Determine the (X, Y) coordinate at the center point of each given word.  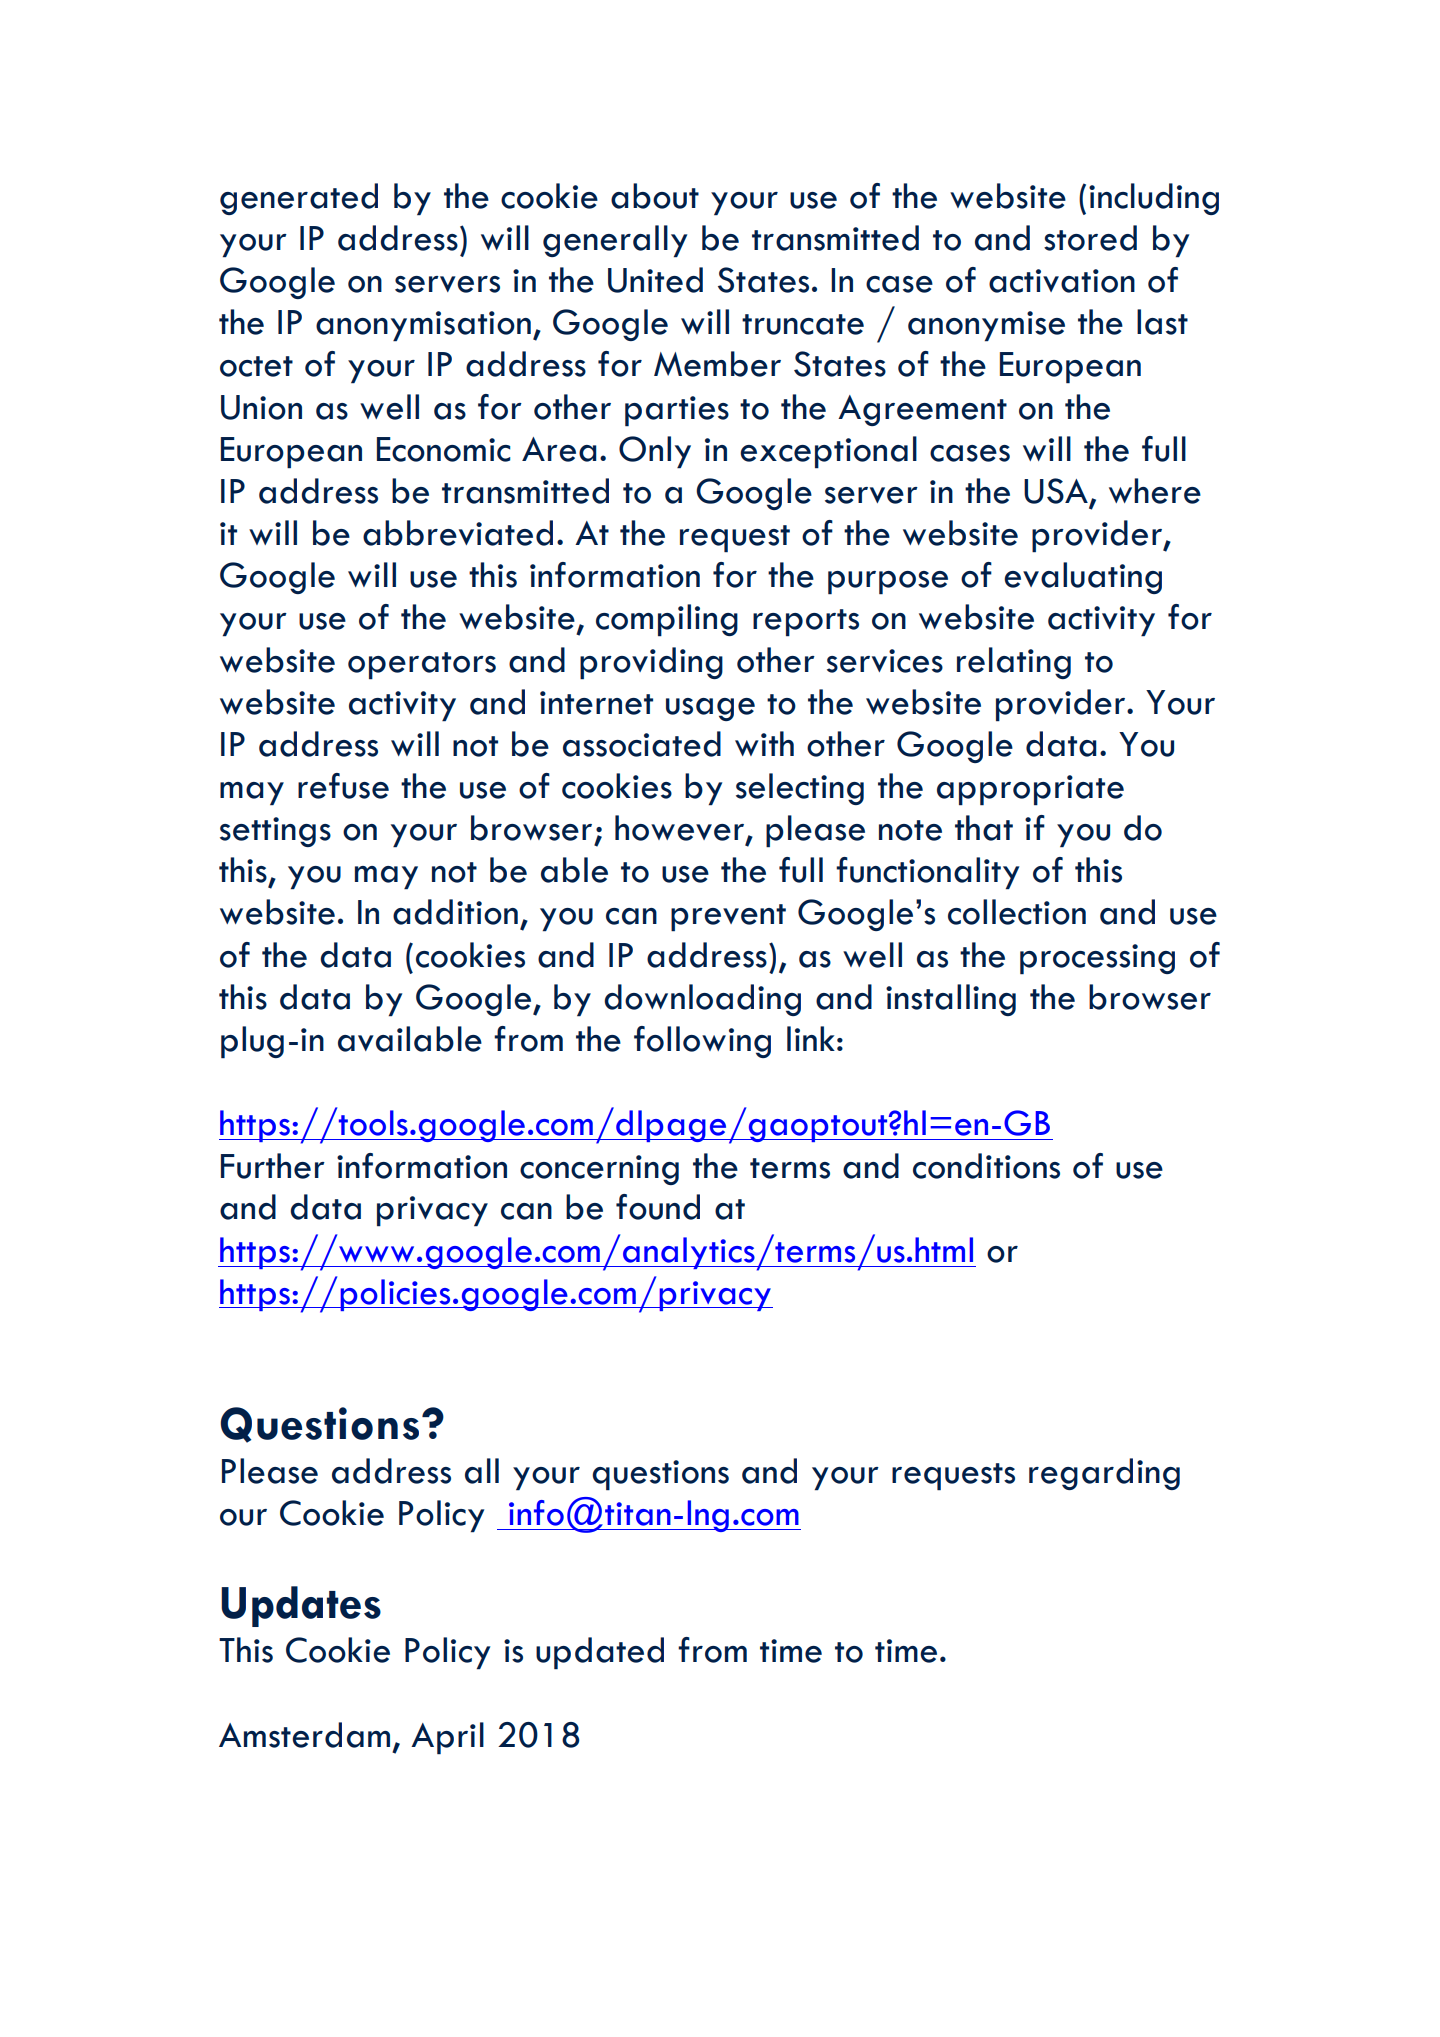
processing (1097, 959)
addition (455, 912)
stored (1090, 238)
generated (299, 199)
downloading (702, 1000)
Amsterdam (304, 1735)
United (655, 280)
